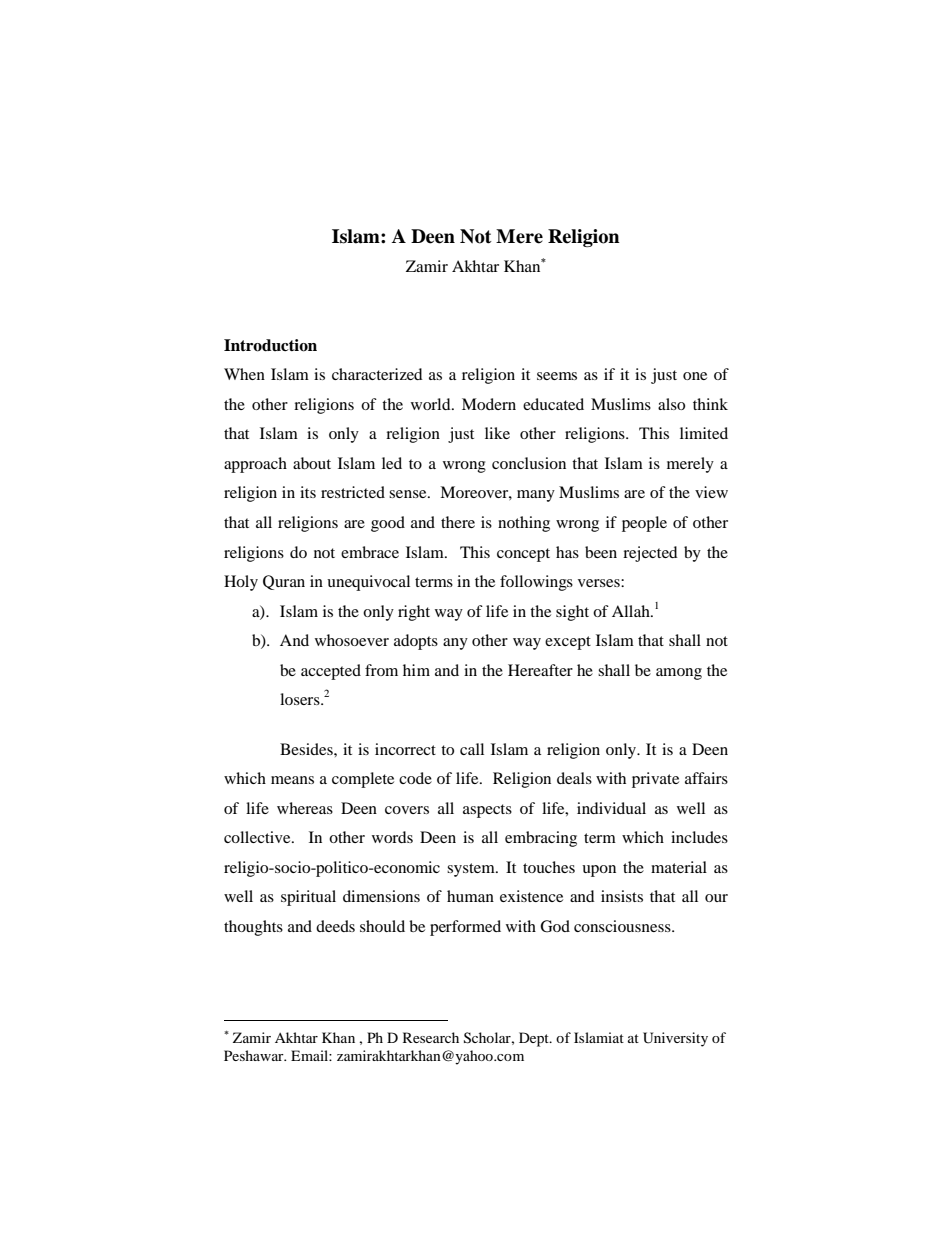  What do you see at coordinates (536, 583) in the page?
I see `followings` at bounding box center [536, 583].
